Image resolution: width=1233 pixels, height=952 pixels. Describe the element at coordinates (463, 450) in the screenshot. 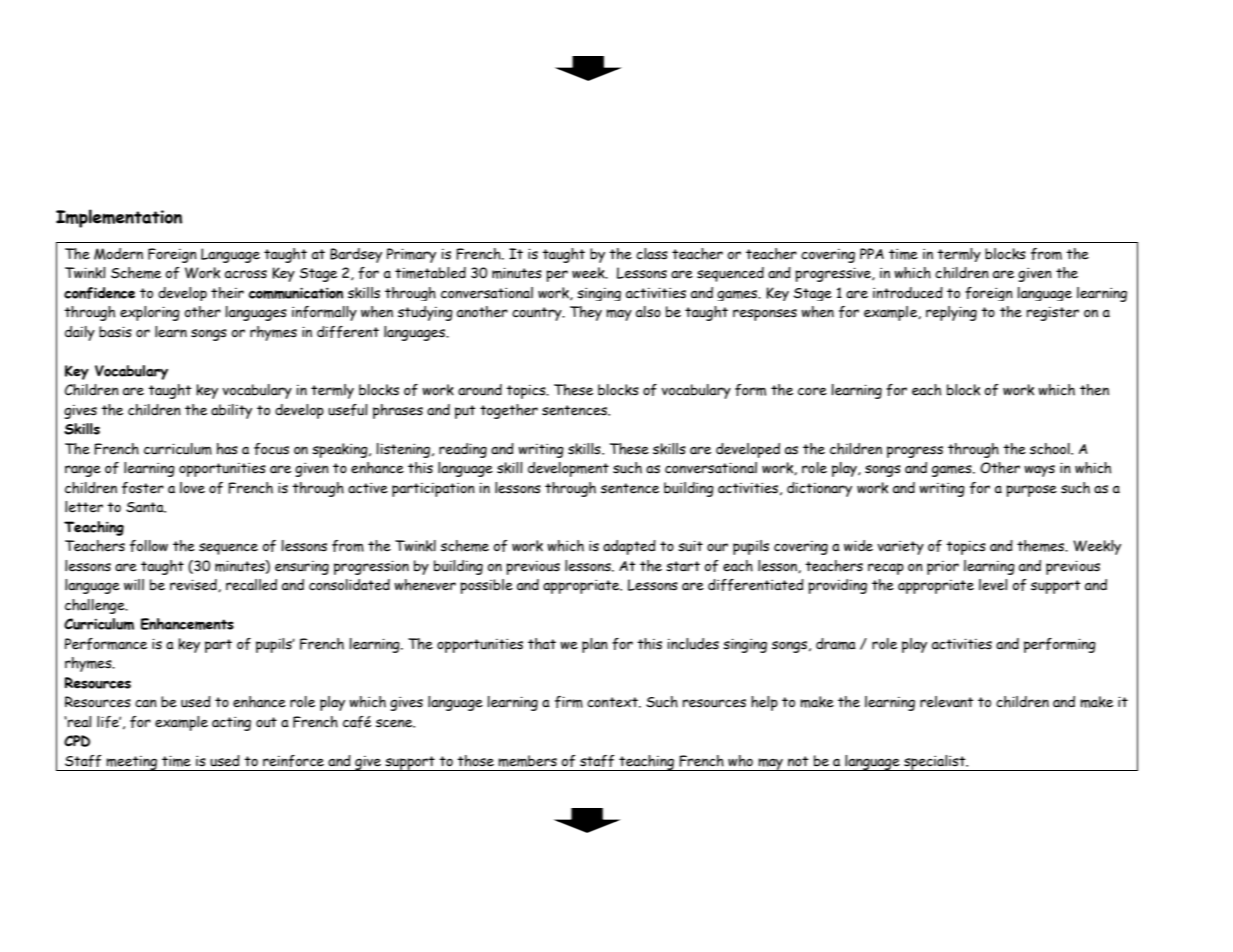

I see `reading` at that location.
